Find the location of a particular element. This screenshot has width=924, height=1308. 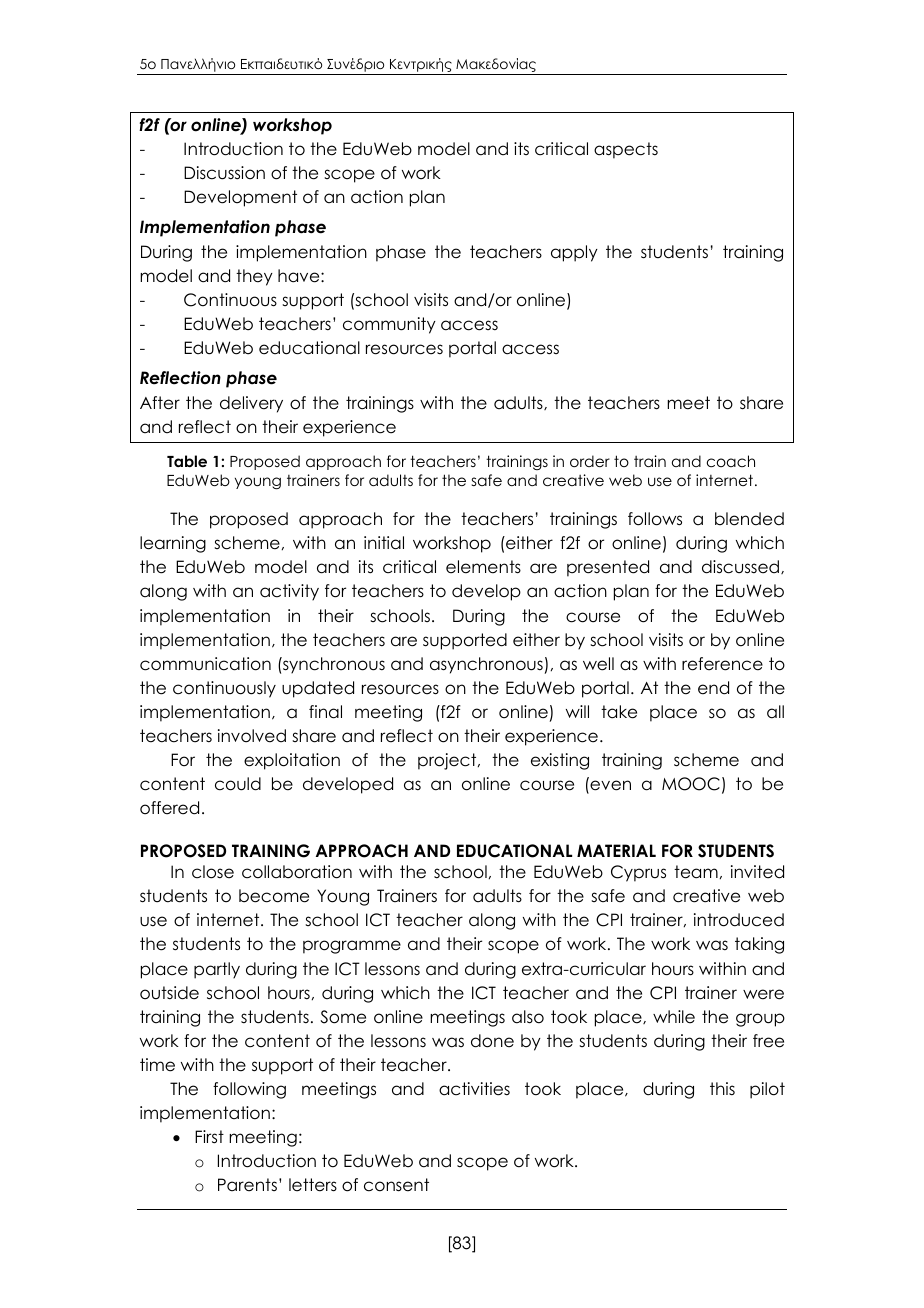

elements is located at coordinates (483, 567).
